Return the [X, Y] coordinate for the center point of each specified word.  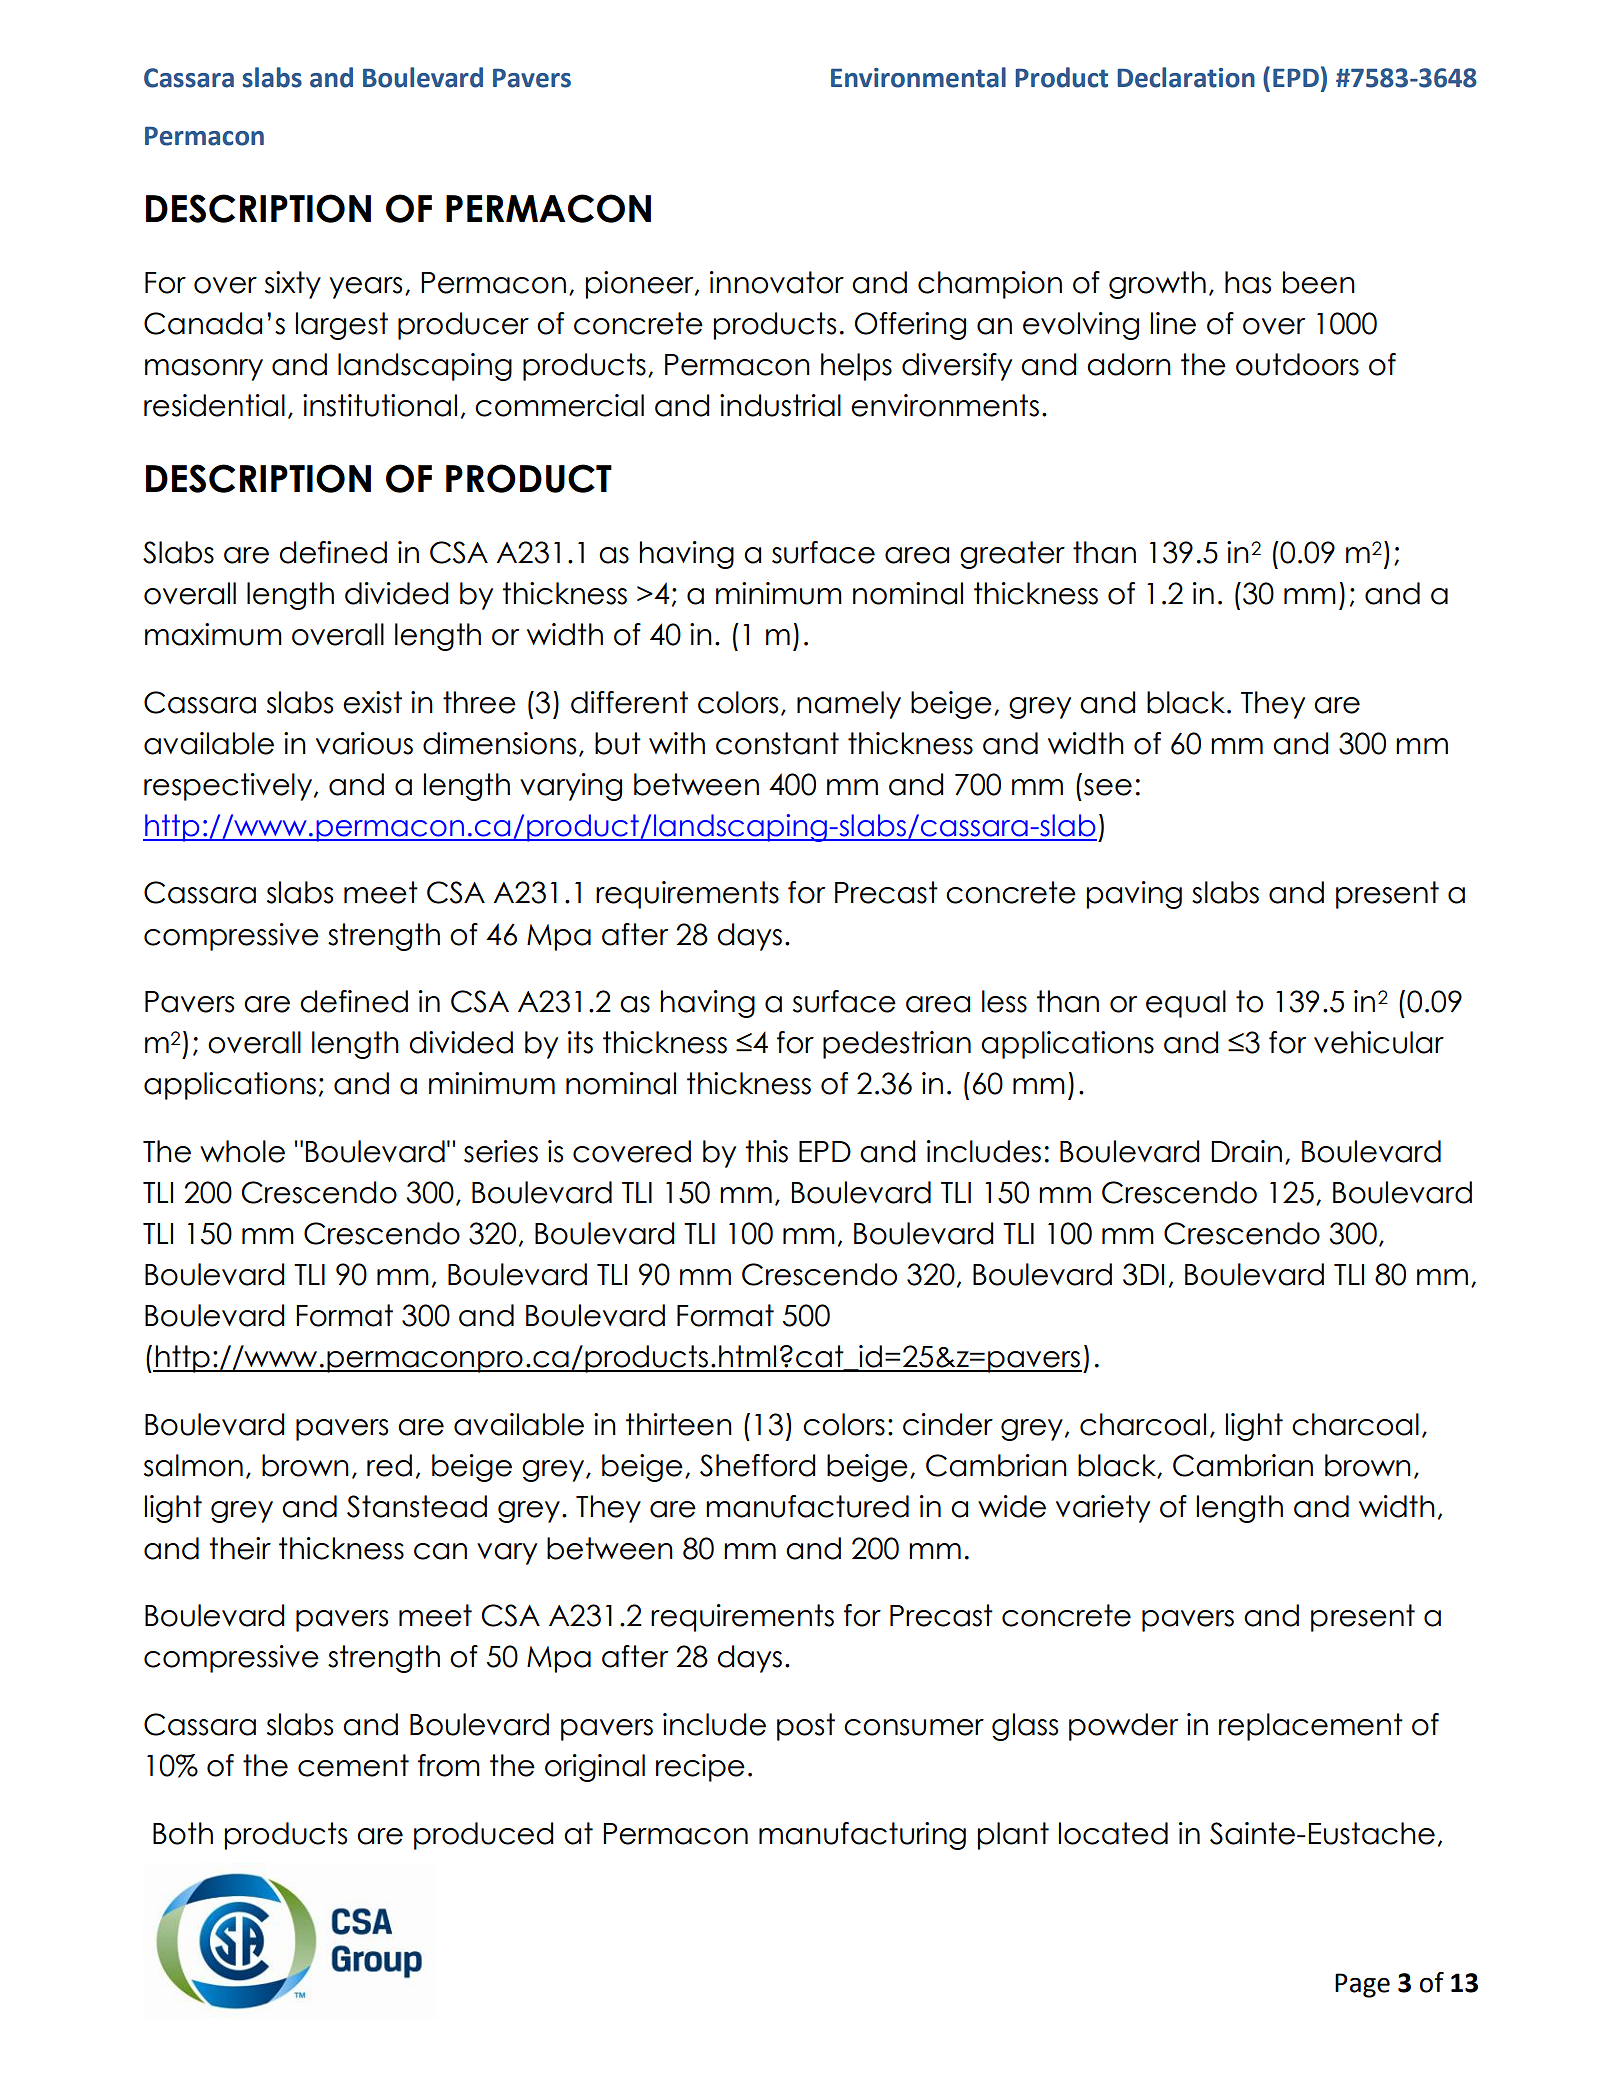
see [1108, 787]
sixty [293, 285]
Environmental [918, 77]
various [364, 743]
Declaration [1186, 77]
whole [242, 1151]
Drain [1246, 1151]
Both [183, 1833]
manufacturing [862, 1836]
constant [777, 743]
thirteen [679, 1424]
